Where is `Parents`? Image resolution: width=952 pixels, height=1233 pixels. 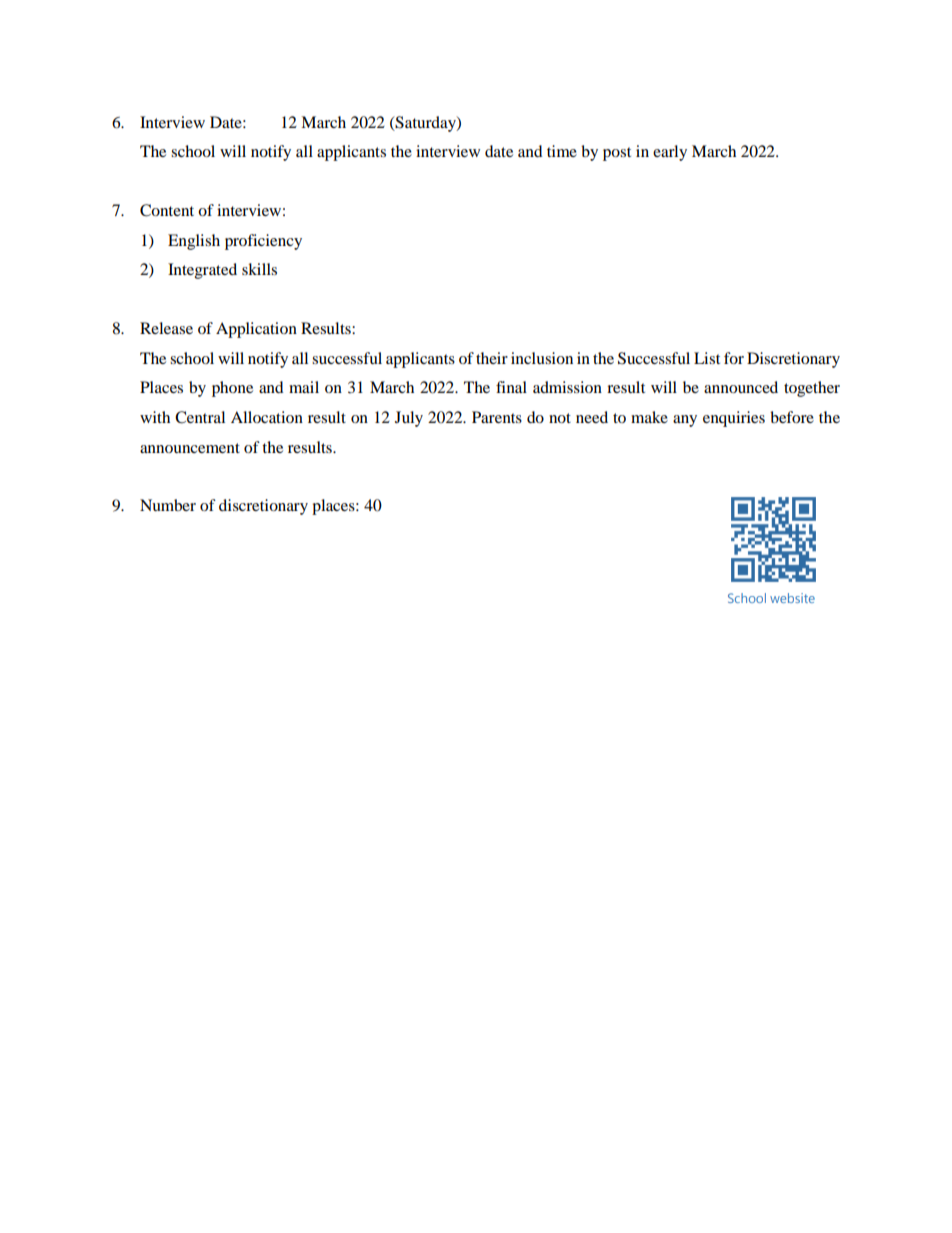
Parents is located at coordinates (497, 417).
